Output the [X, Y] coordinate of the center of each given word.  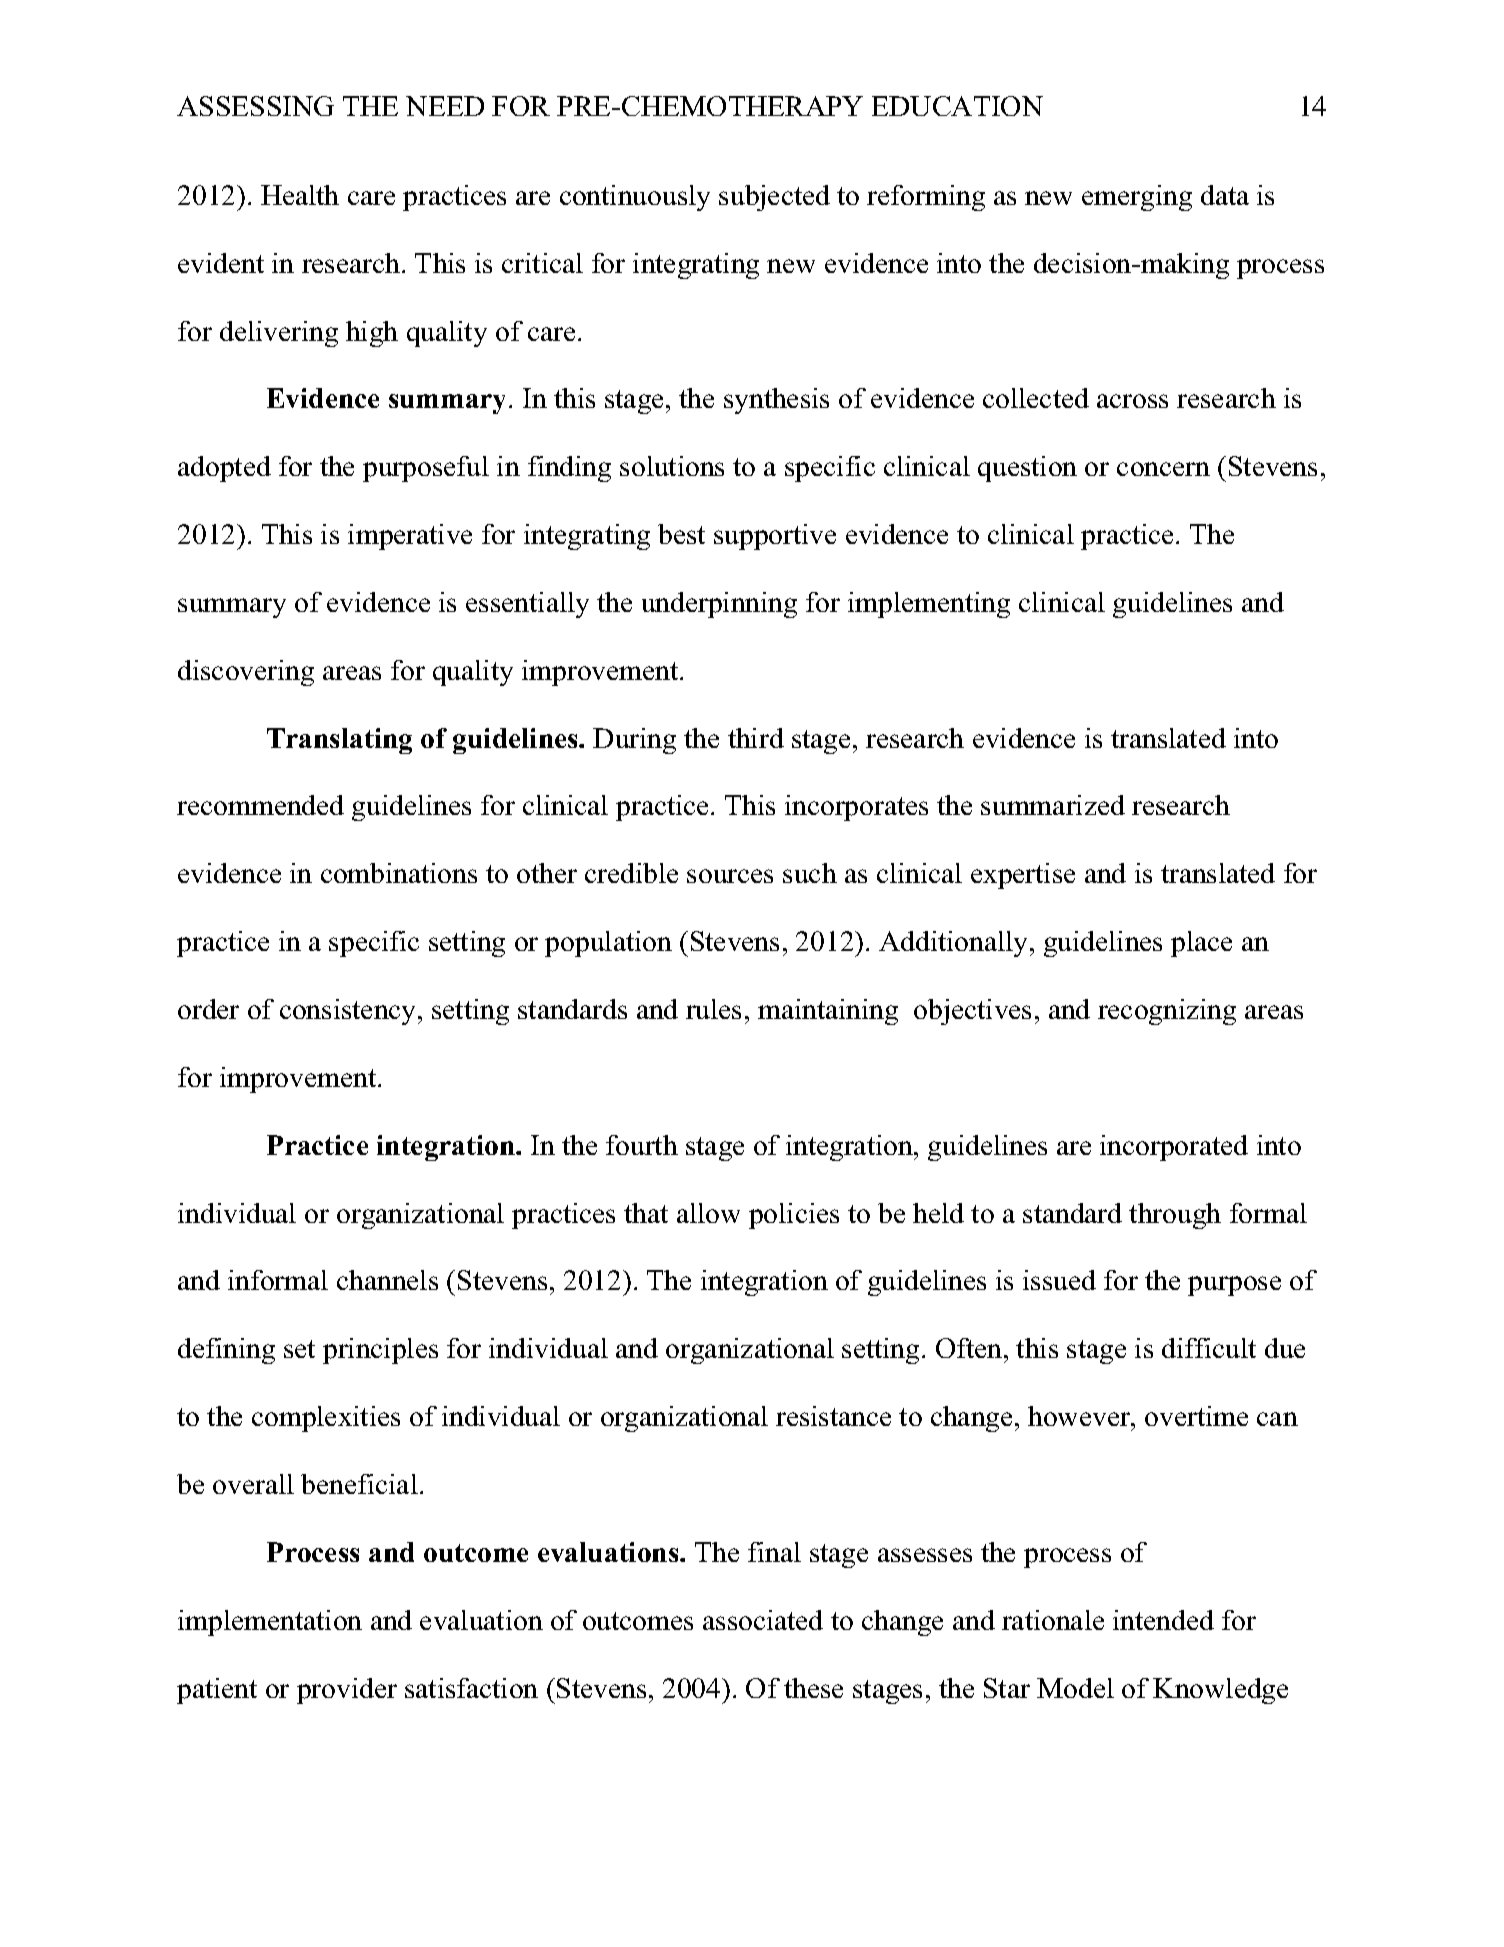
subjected [774, 198]
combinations [399, 873]
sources [730, 876]
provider [347, 1691]
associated [763, 1620]
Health [300, 195]
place [1201, 944]
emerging [1137, 198]
